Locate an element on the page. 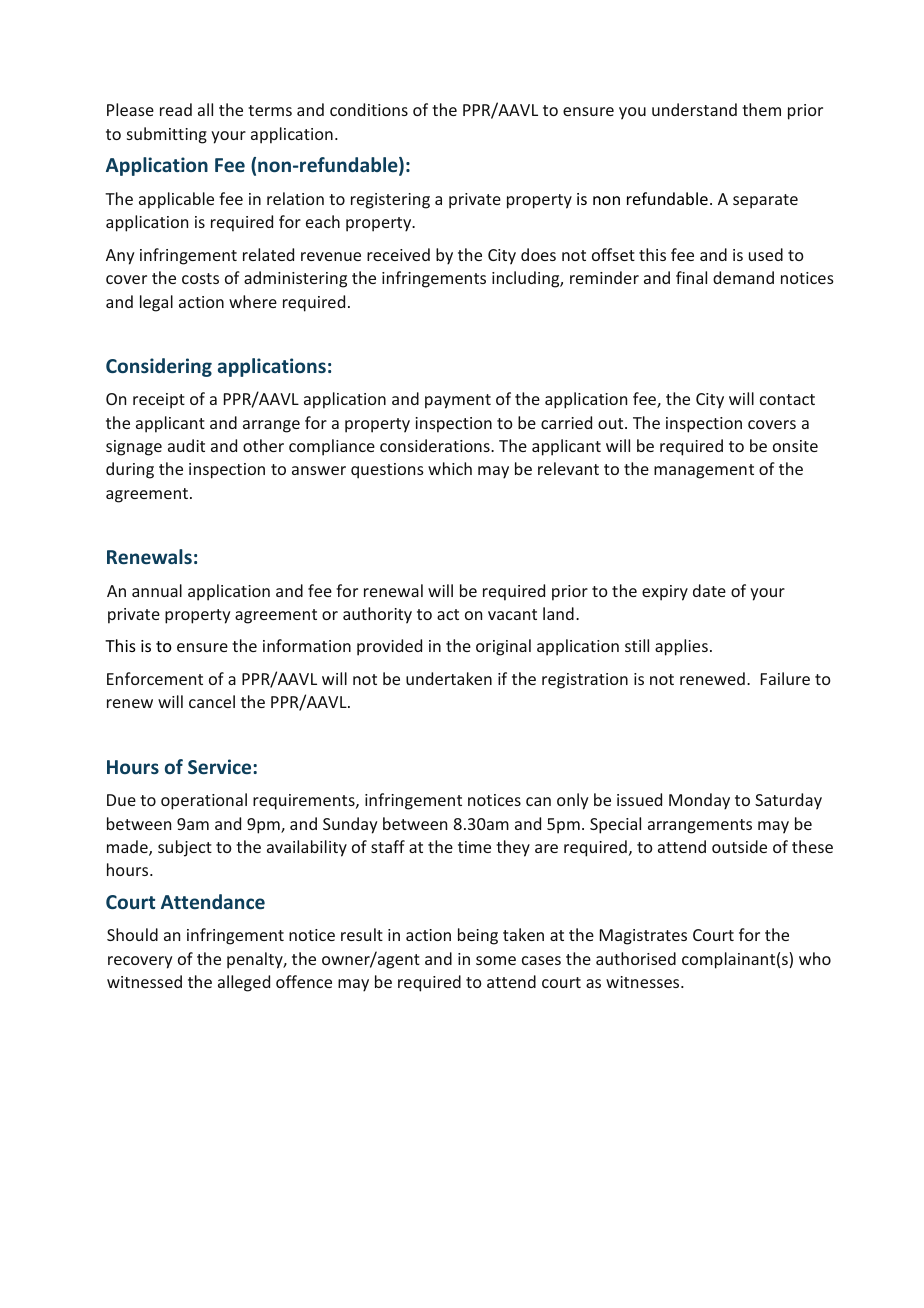 The height and width of the image is (1308, 924). conditions is located at coordinates (369, 109).
